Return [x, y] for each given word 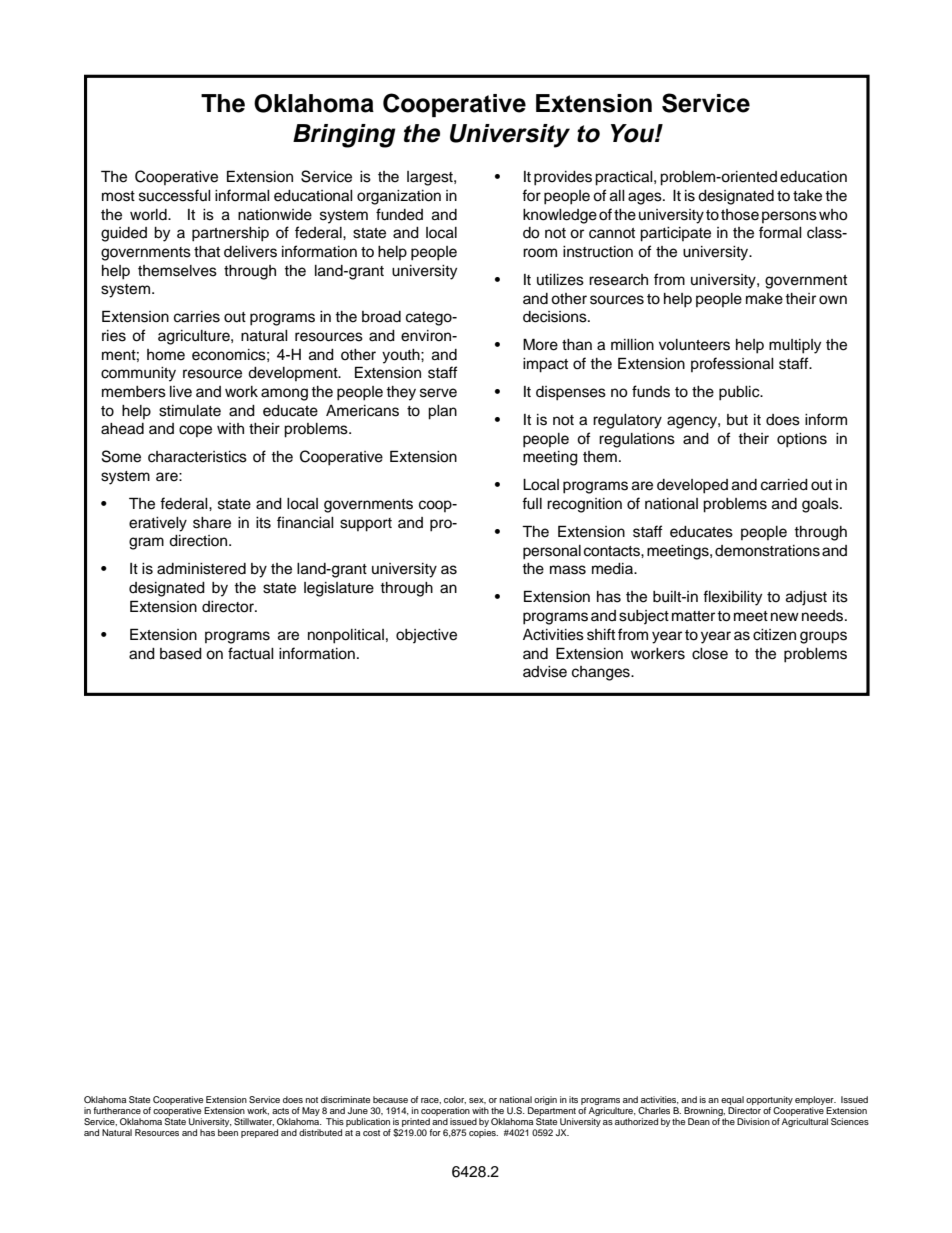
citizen [774, 635]
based [181, 654]
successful [175, 195]
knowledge [560, 216]
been [228, 1132]
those [740, 215]
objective [426, 636]
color [455, 1100]
